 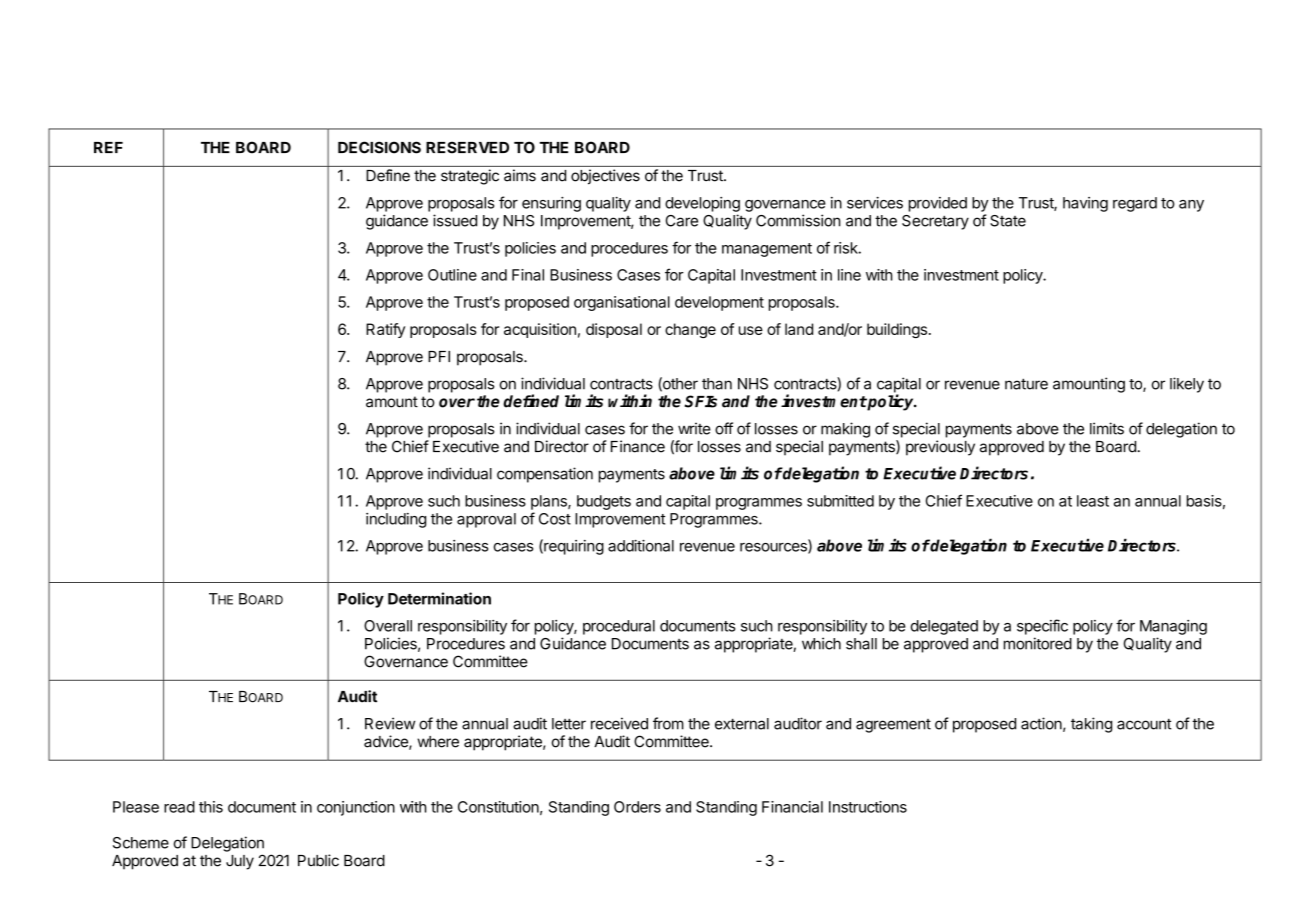 What do you see at coordinates (605, 177) in the image?
I see `objectives` at bounding box center [605, 177].
